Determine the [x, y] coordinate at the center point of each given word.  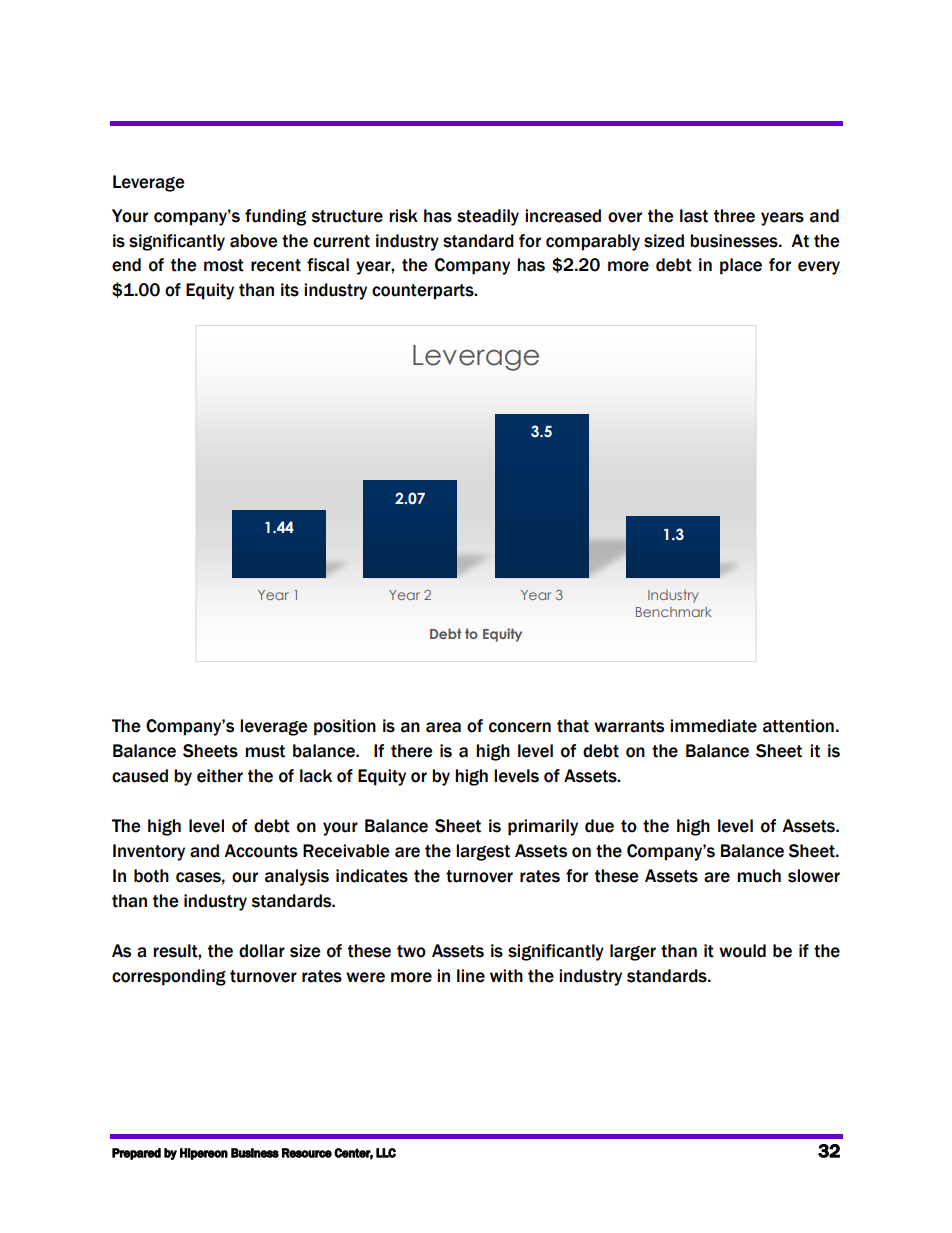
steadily [488, 217]
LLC [386, 1153]
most [224, 265]
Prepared [136, 1154]
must [265, 751]
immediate [713, 726]
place [741, 266]
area [443, 727]
